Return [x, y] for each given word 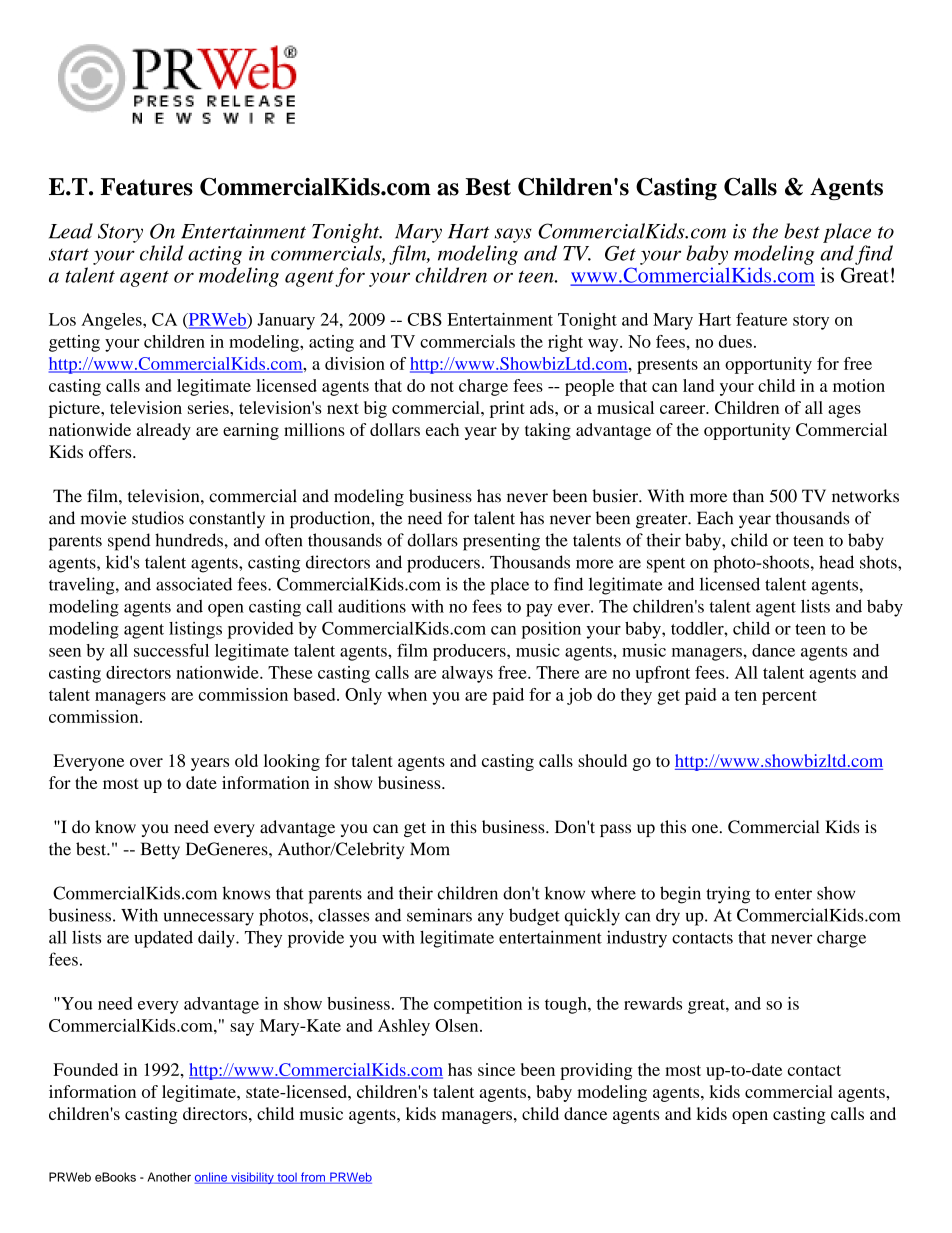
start [69, 254]
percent [789, 697]
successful [171, 650]
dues [735, 341]
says [513, 235]
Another [169, 1177]
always [467, 674]
